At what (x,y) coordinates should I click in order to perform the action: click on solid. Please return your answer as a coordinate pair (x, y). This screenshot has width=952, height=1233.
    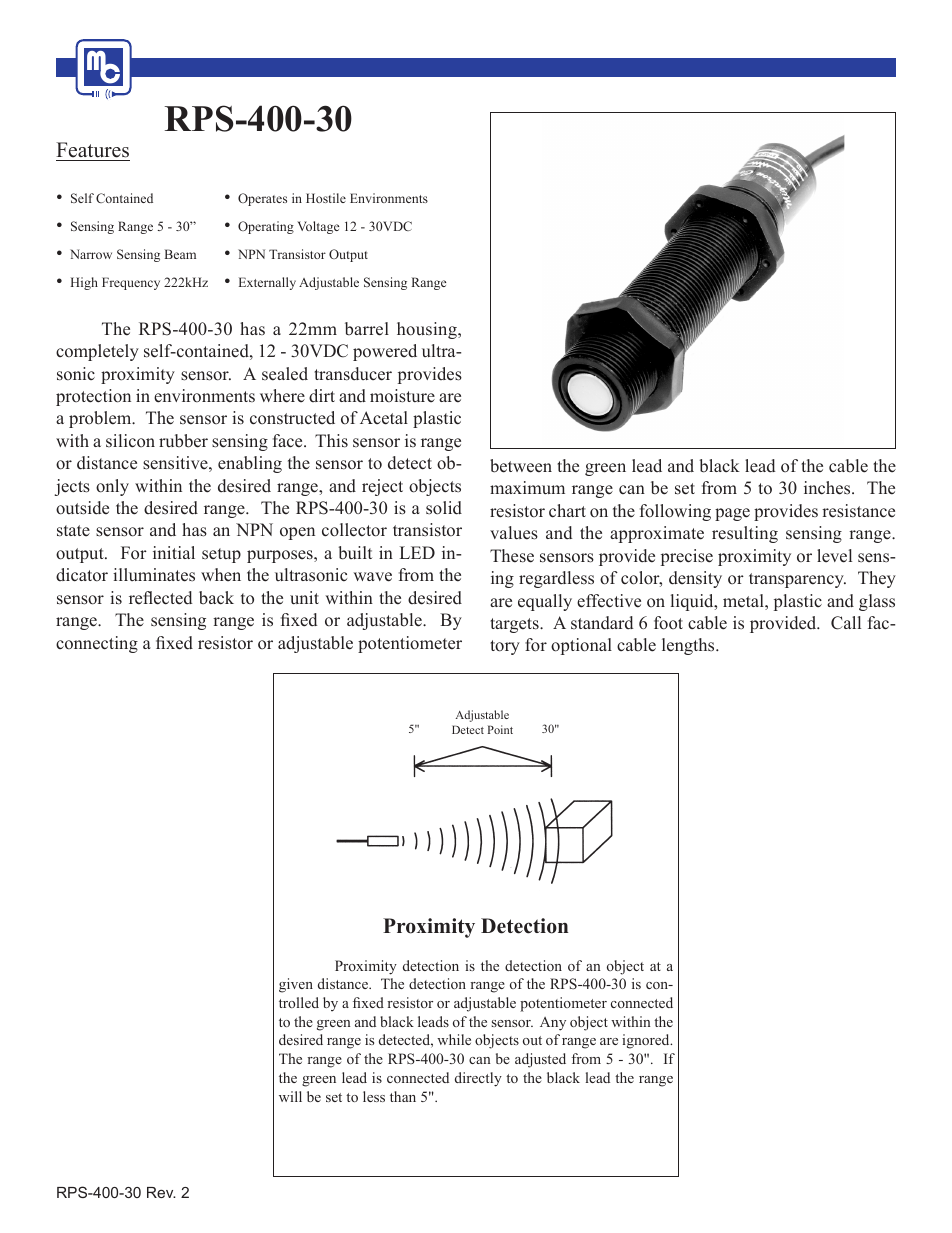
    Looking at the image, I should click on (444, 508).
